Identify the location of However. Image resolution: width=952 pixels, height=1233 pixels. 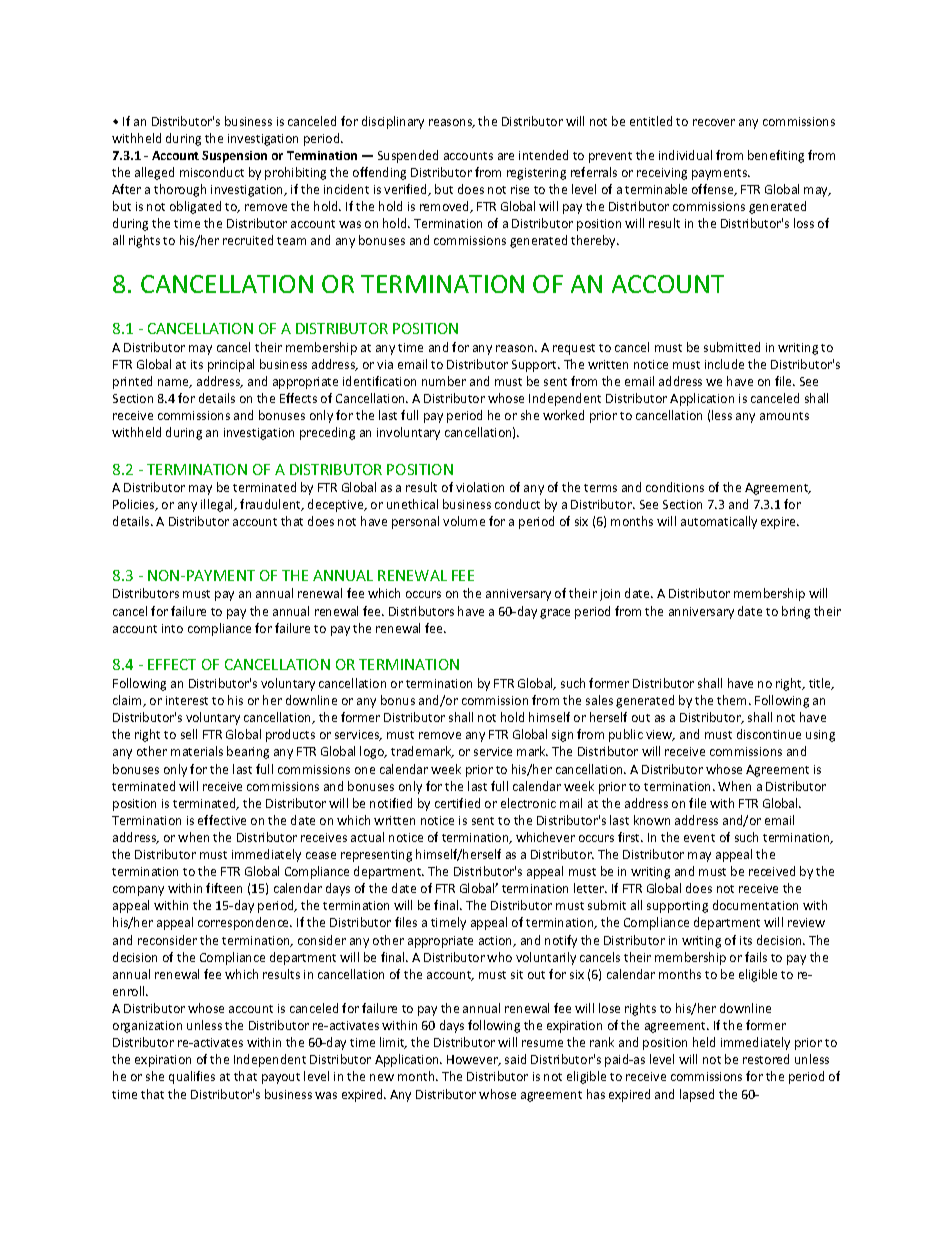
(474, 1060).
